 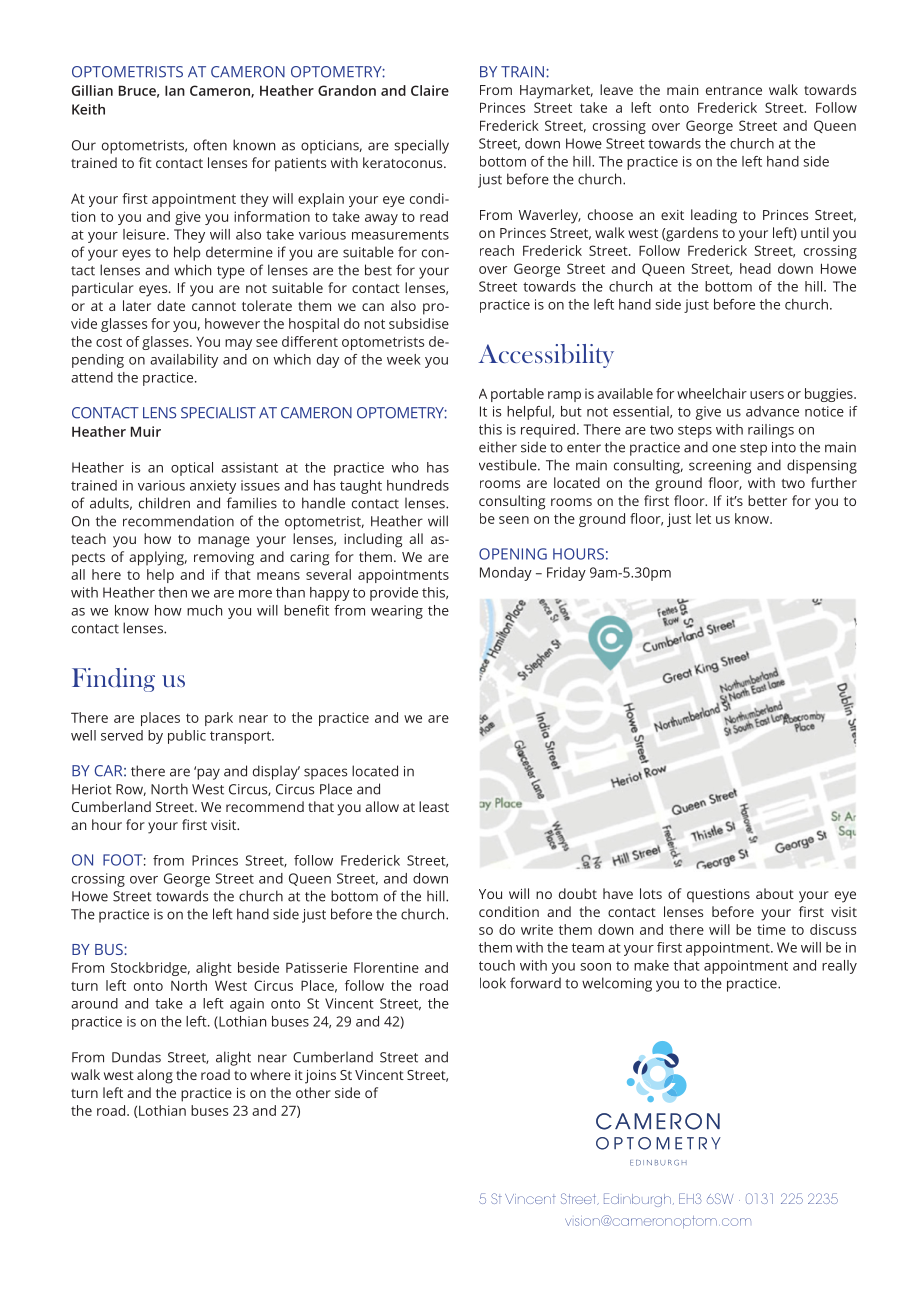 I want to click on Row, so click(x=131, y=790).
